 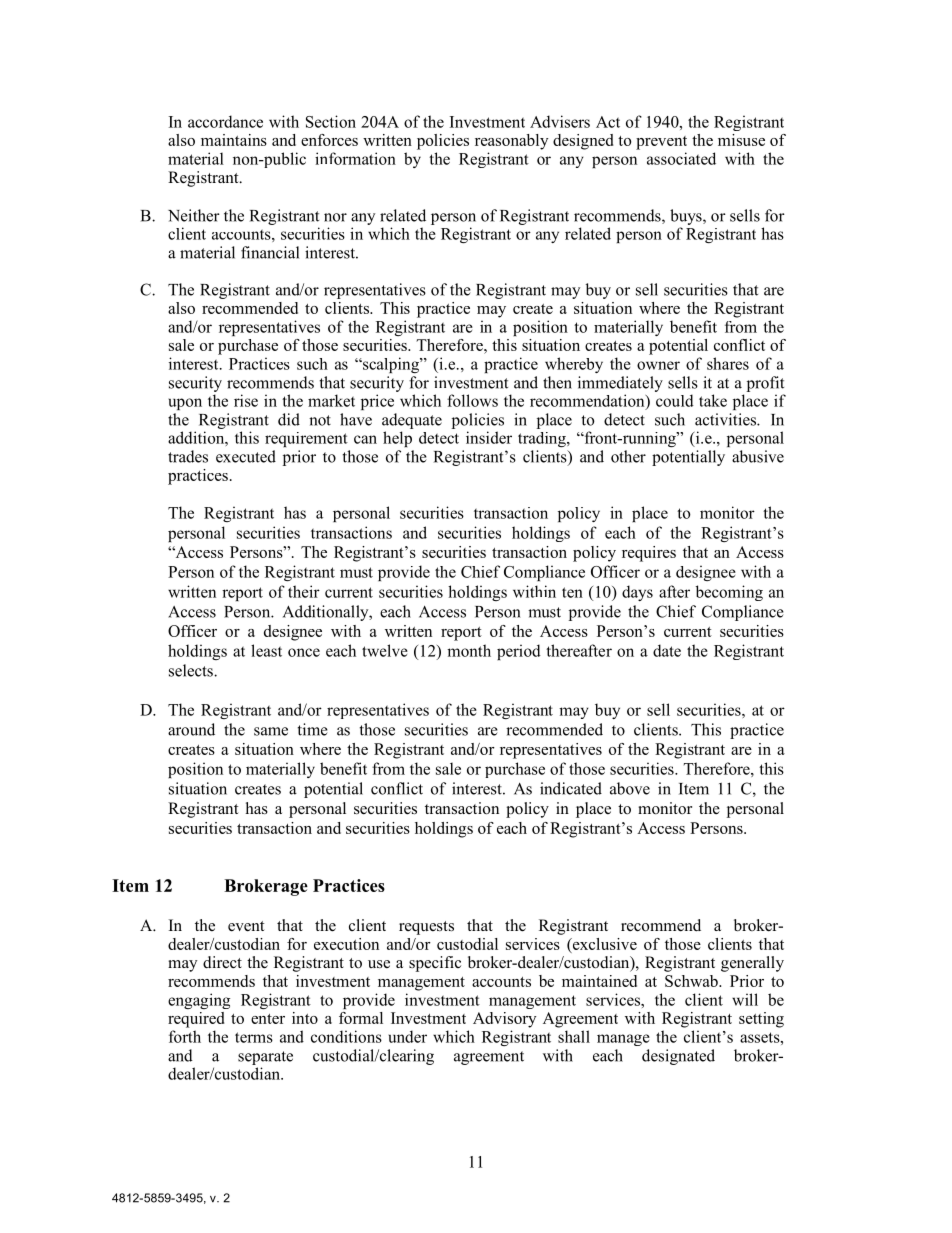 I want to click on becoming, so click(x=729, y=593).
